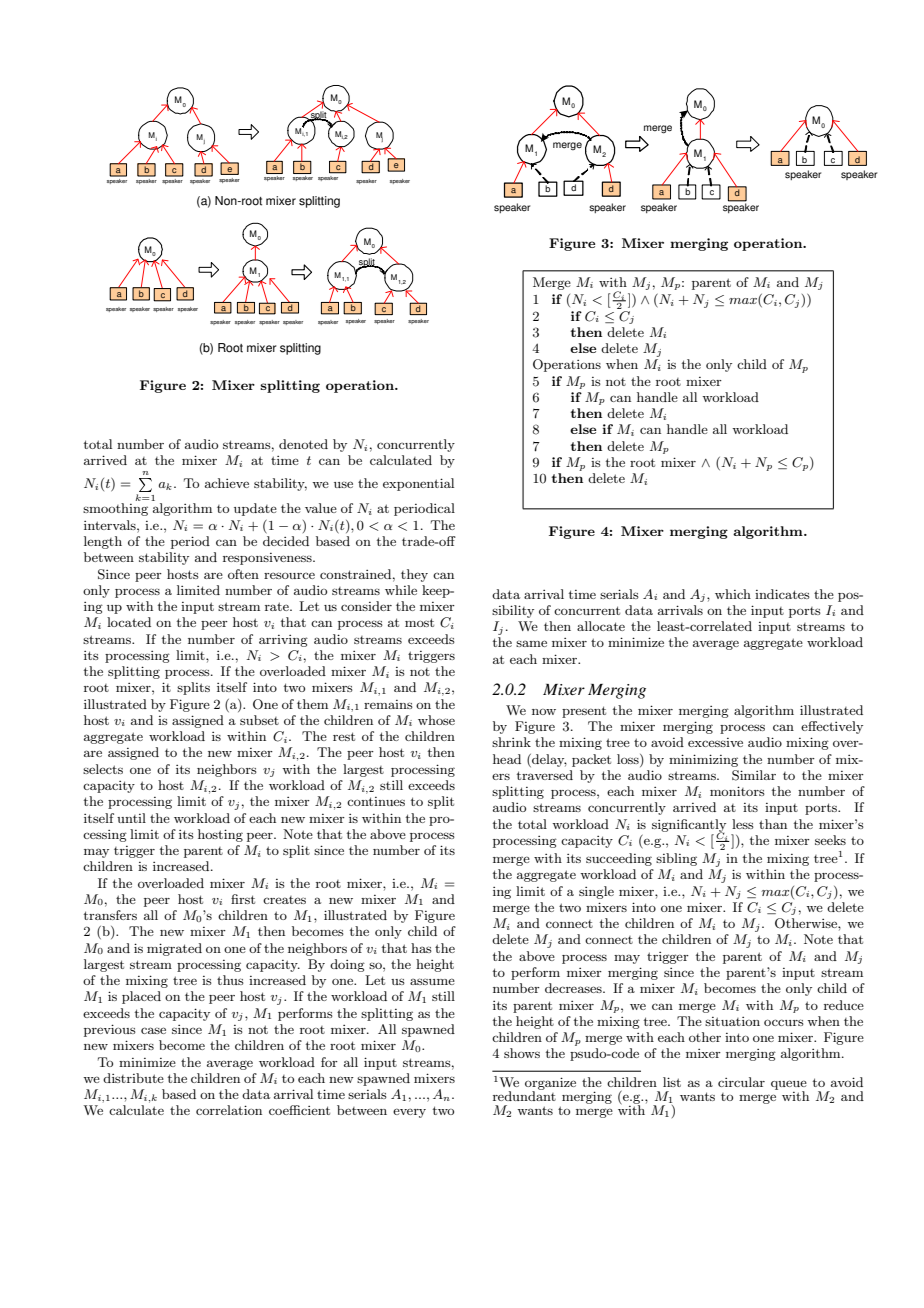  Describe the element at coordinates (832, 727) in the screenshot. I see `effectively` at that location.
